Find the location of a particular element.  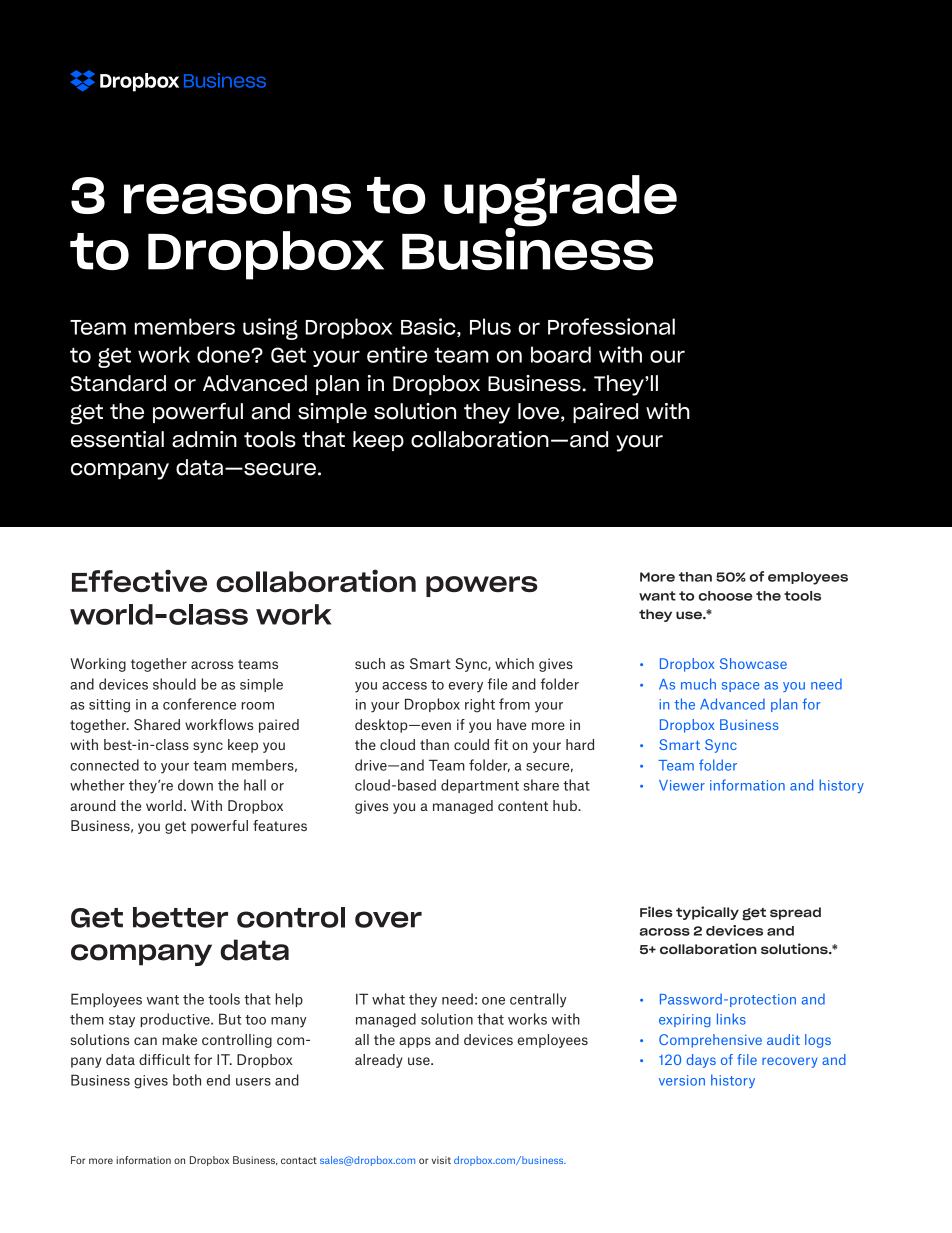

Viewer is located at coordinates (682, 785).
